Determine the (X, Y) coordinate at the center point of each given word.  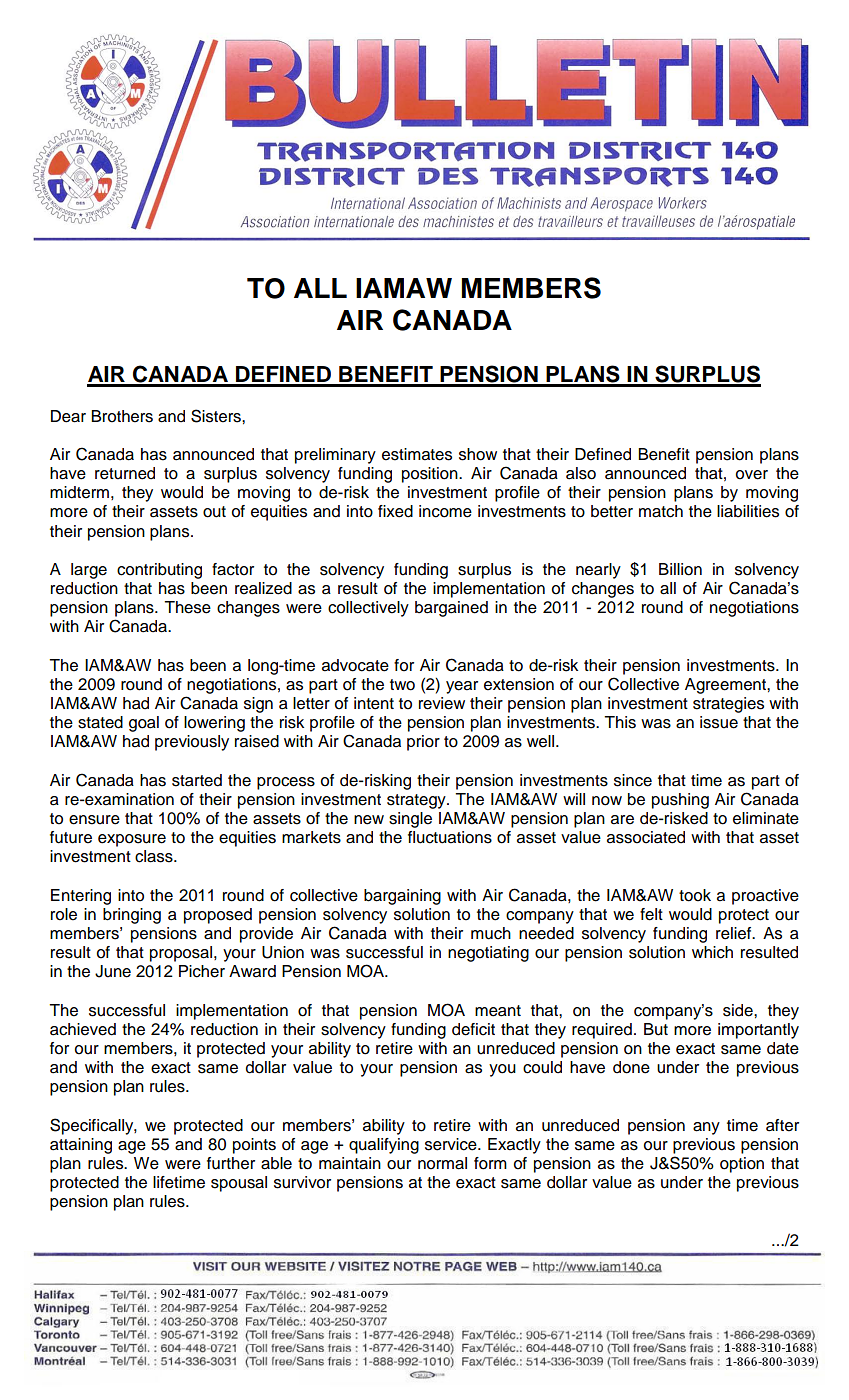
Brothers (122, 416)
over (752, 475)
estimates (417, 454)
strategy (417, 801)
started (197, 780)
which (712, 952)
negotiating (488, 954)
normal (442, 1163)
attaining (81, 1146)
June (113, 971)
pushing (680, 801)
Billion (680, 569)
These (187, 607)
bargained (451, 609)
